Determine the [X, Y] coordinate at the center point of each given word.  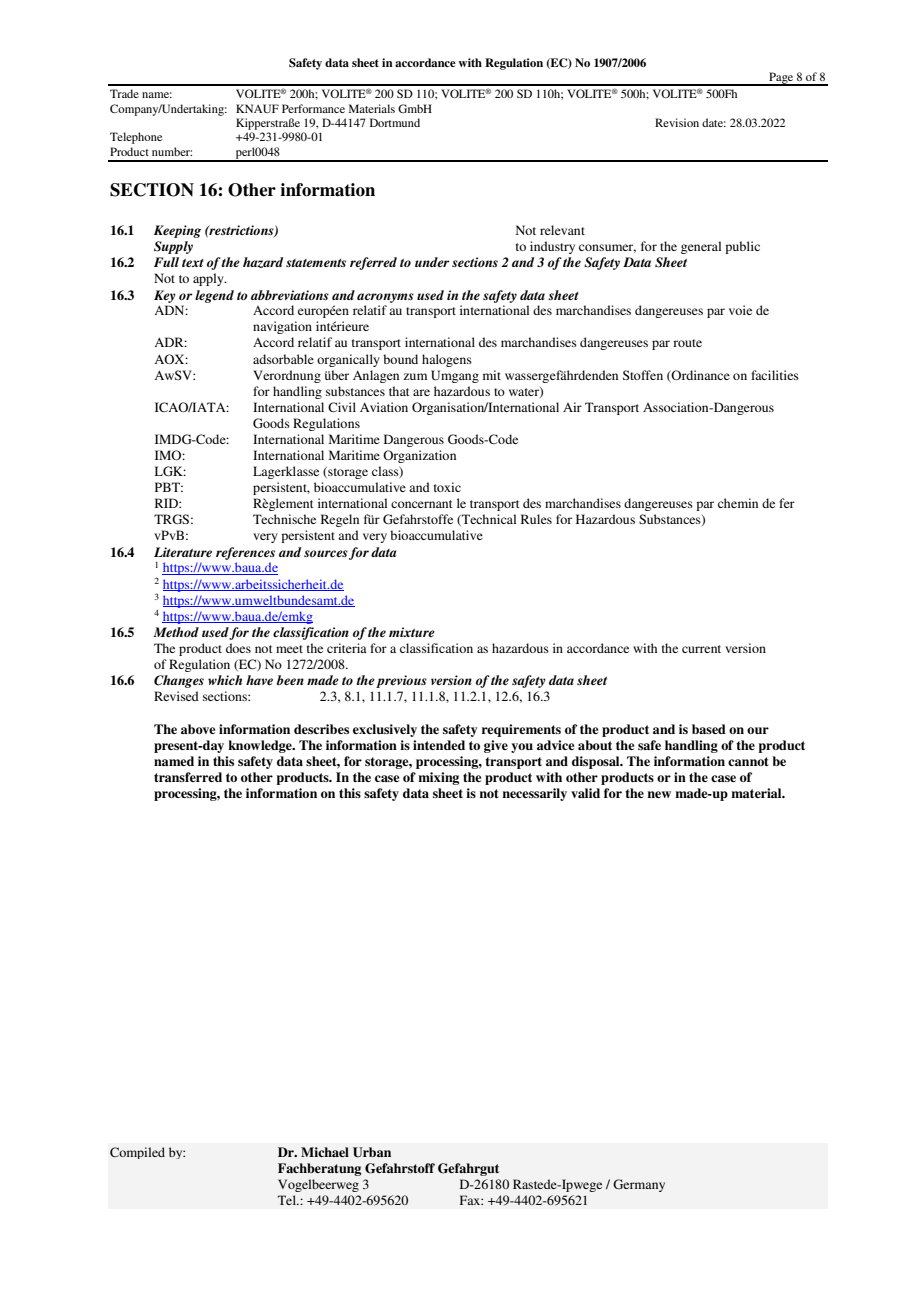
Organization [419, 456]
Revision [677, 122]
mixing [438, 778]
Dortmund [395, 122]
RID [167, 503]
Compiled [137, 1153]
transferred [188, 777]
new [659, 794]
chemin [738, 503]
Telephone [136, 138]
